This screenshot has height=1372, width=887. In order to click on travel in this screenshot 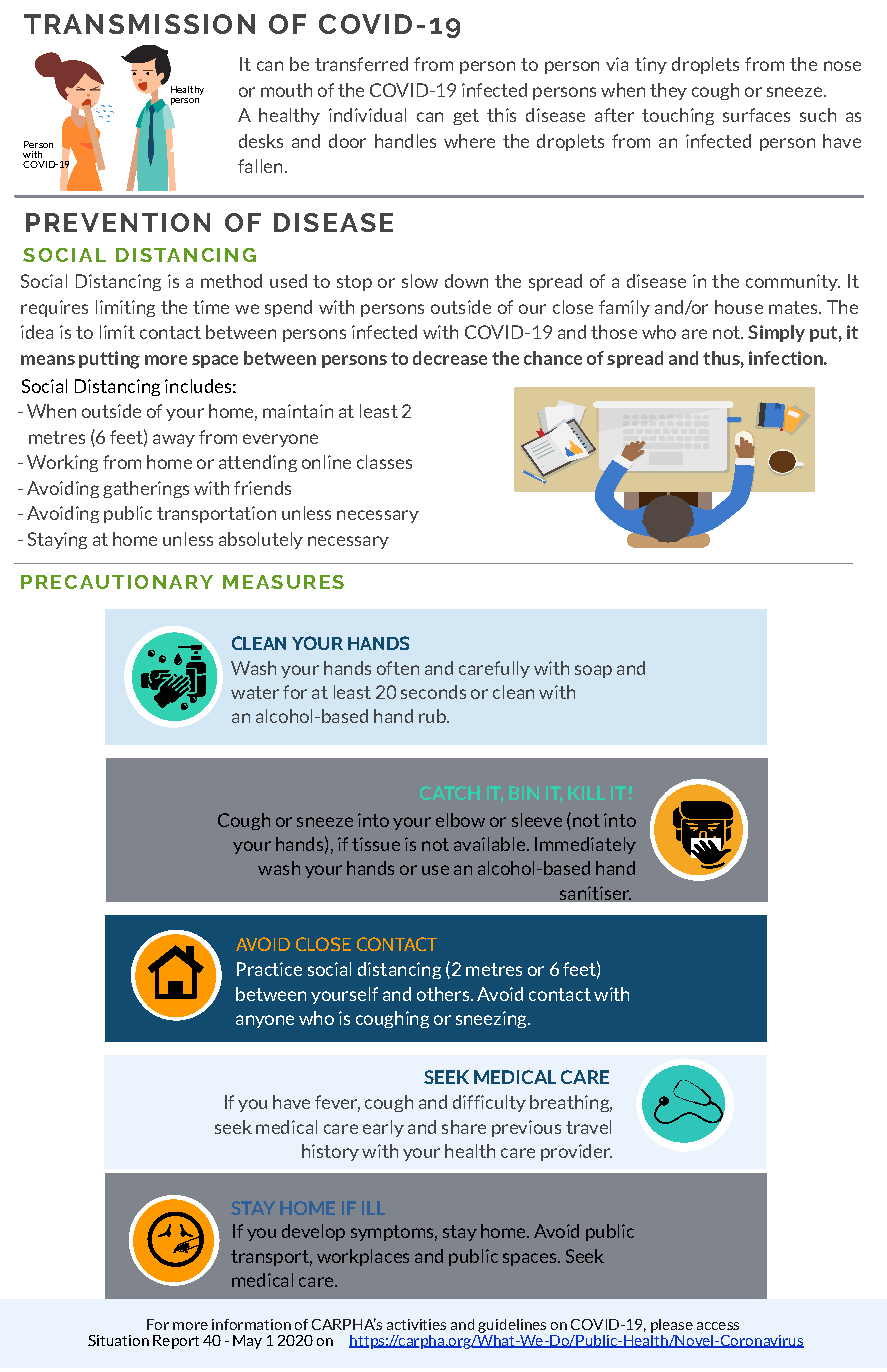, I will do `click(588, 1127)`.
